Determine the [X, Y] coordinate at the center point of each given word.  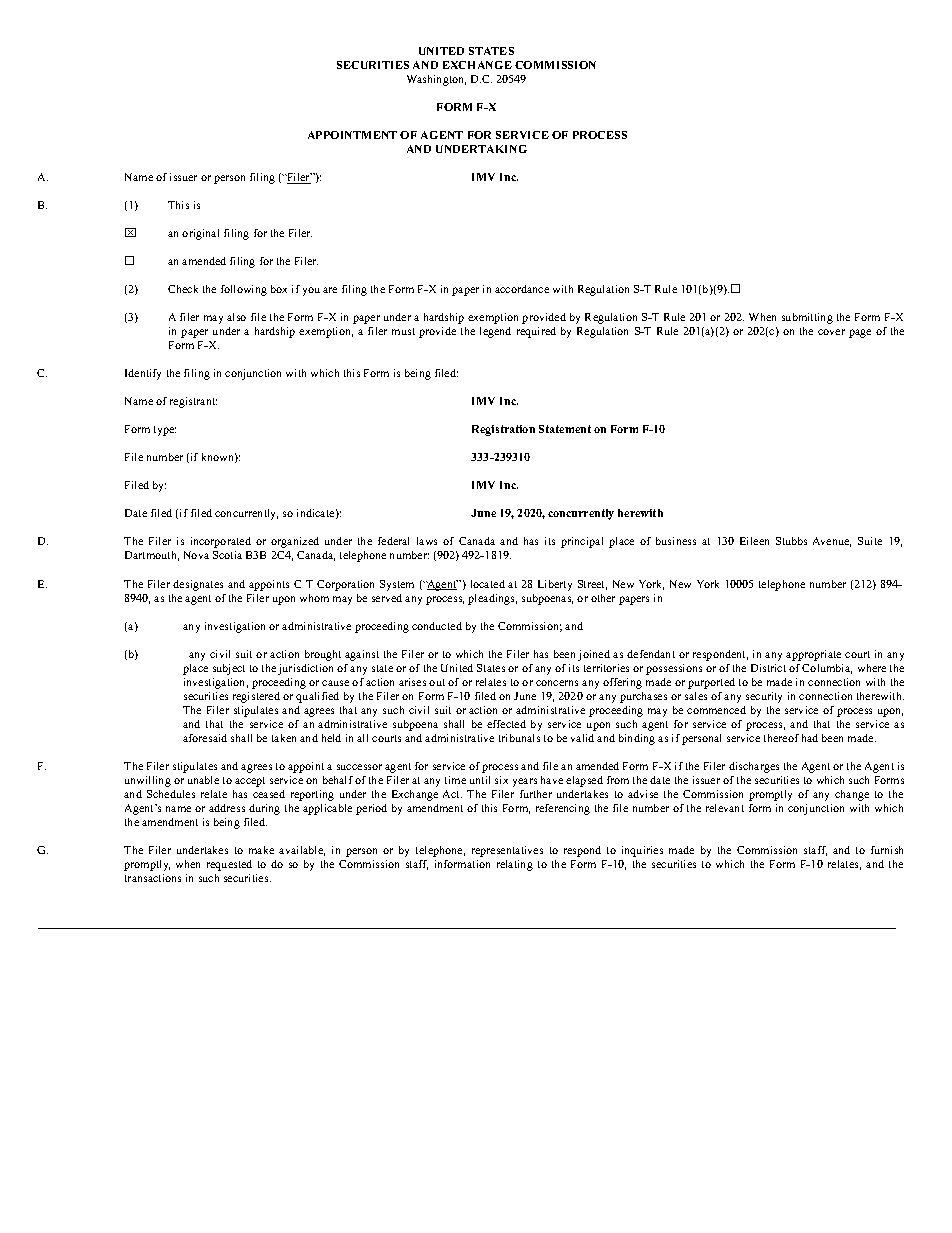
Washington [436, 80]
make [261, 850]
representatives [507, 851]
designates [198, 585]
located [488, 584]
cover [831, 332]
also [236, 317]
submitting [807, 318]
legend [495, 332]
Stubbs [791, 541]
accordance [522, 289]
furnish [887, 850]
